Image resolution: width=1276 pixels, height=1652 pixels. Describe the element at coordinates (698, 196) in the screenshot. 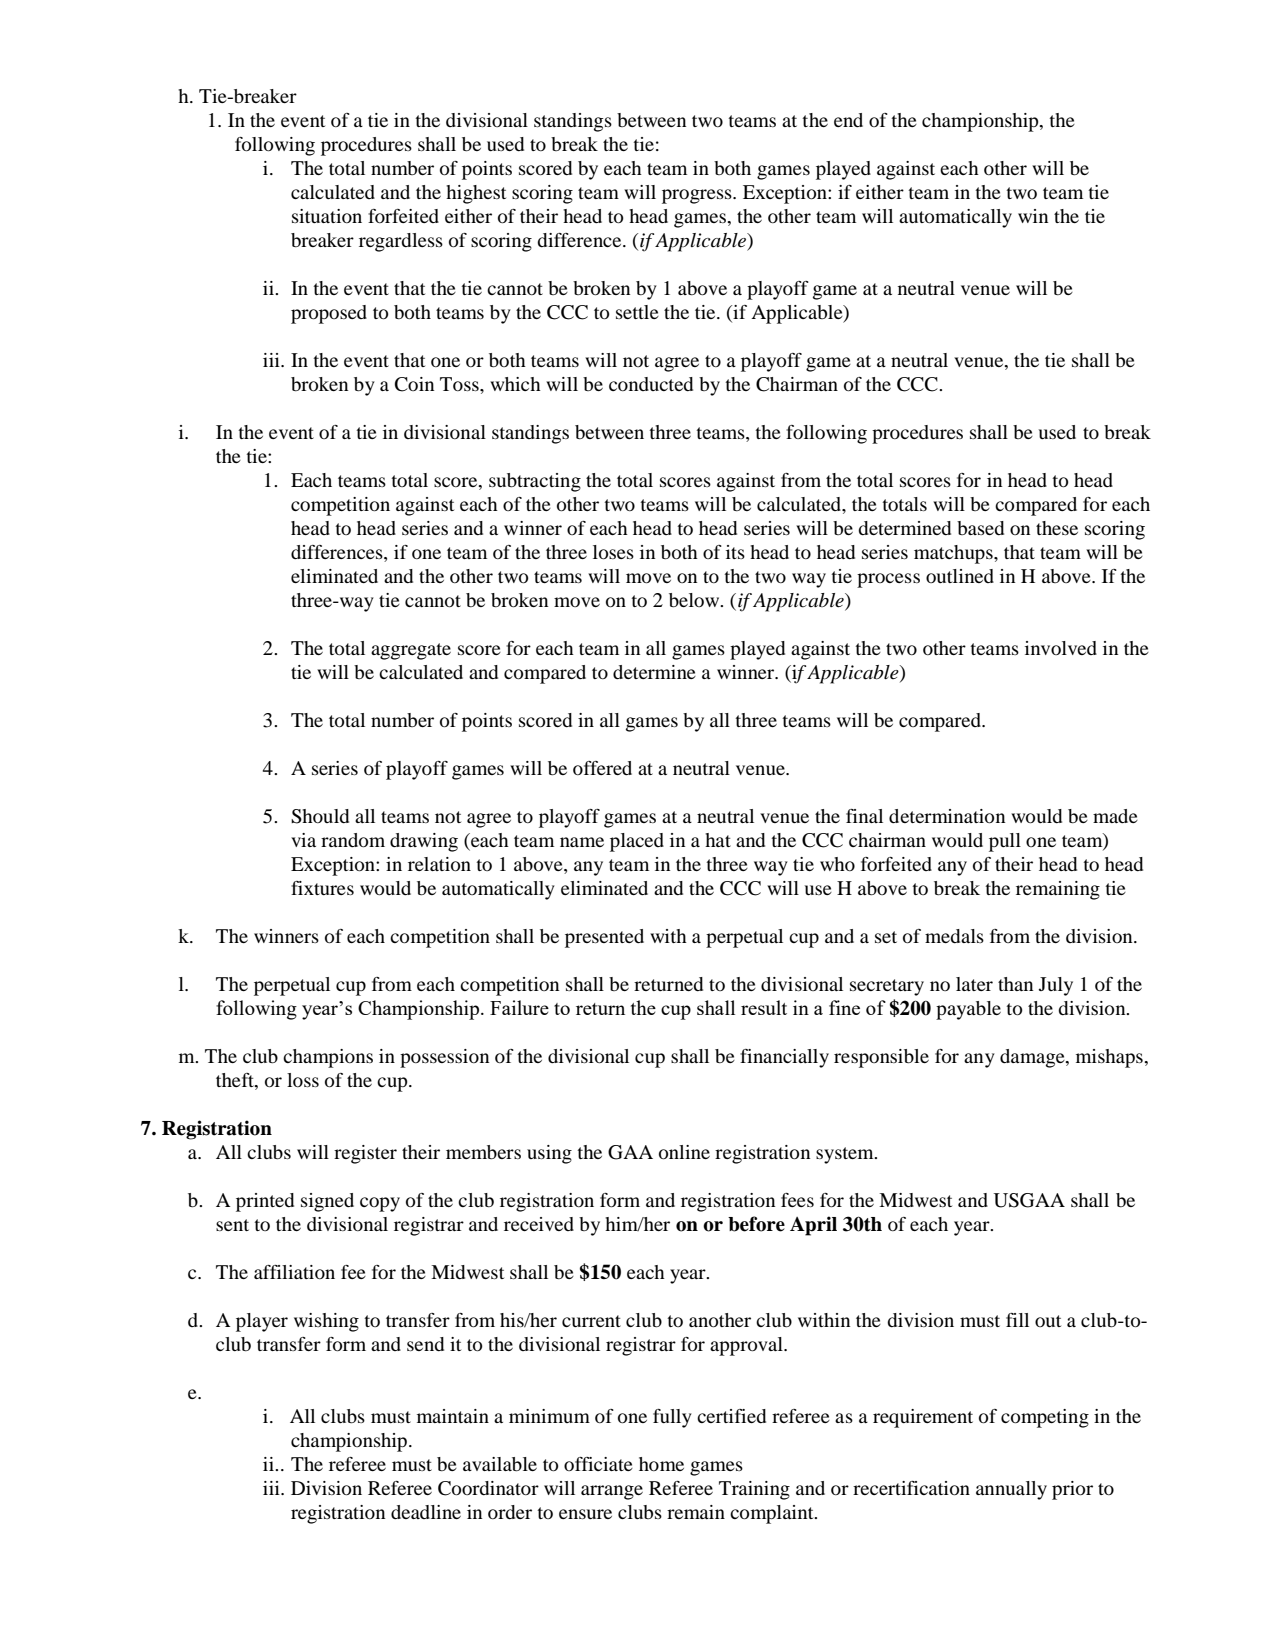

I see `progress` at that location.
